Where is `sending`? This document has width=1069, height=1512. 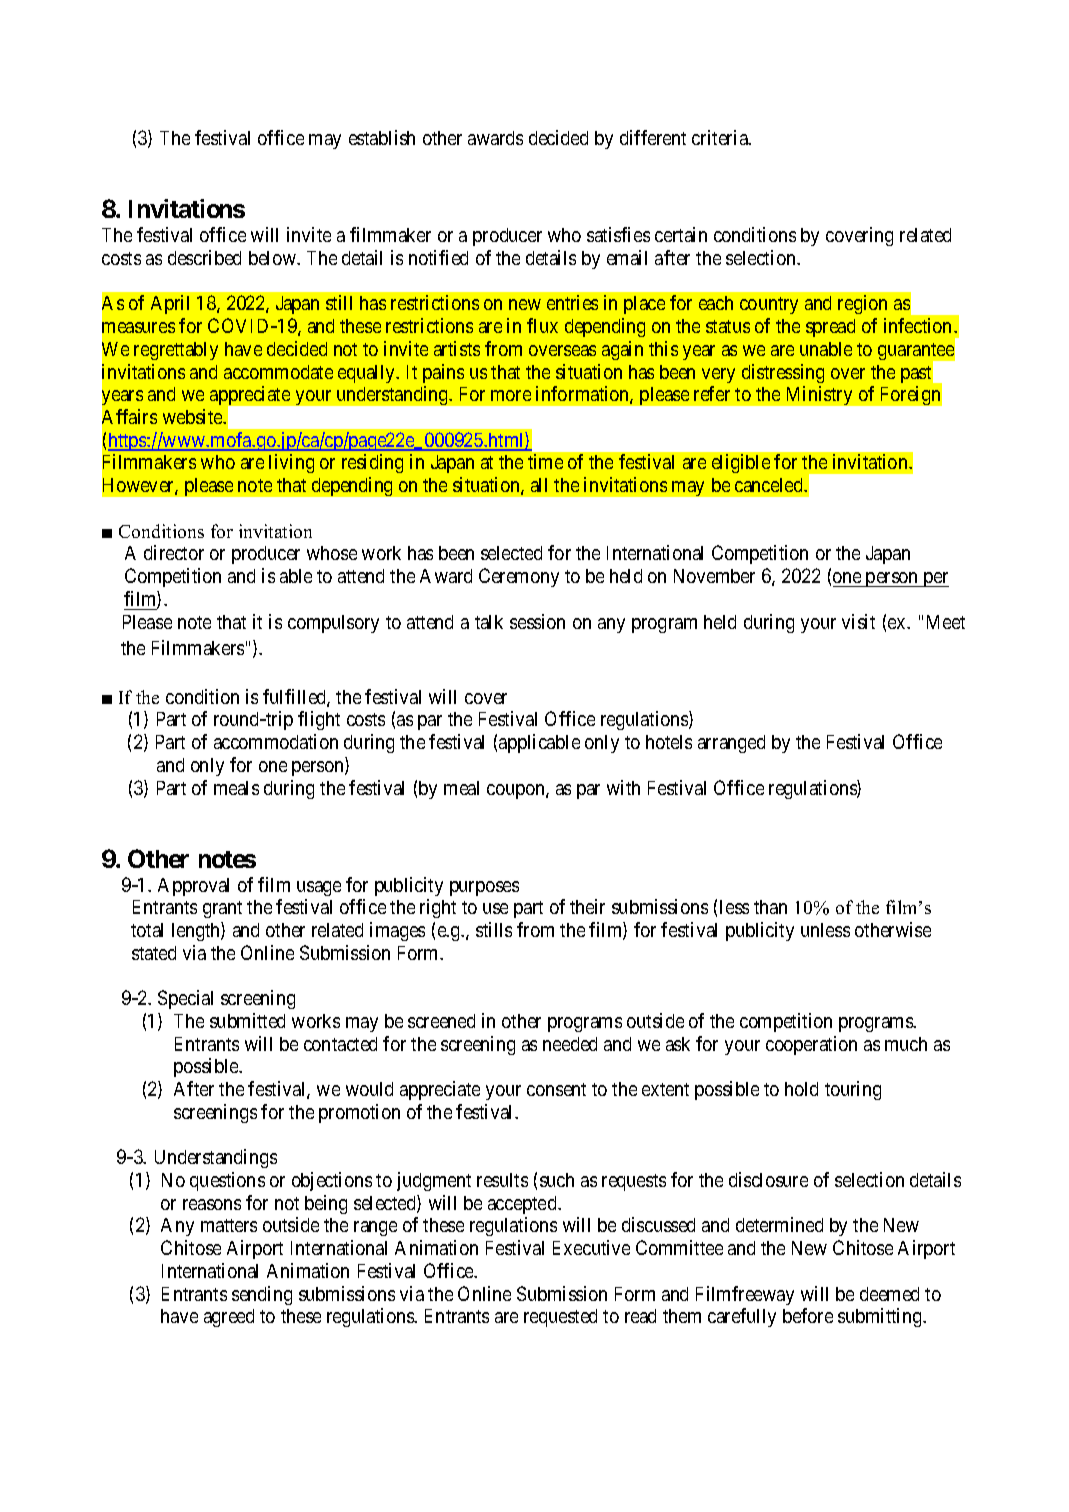
sending is located at coordinates (262, 1295).
